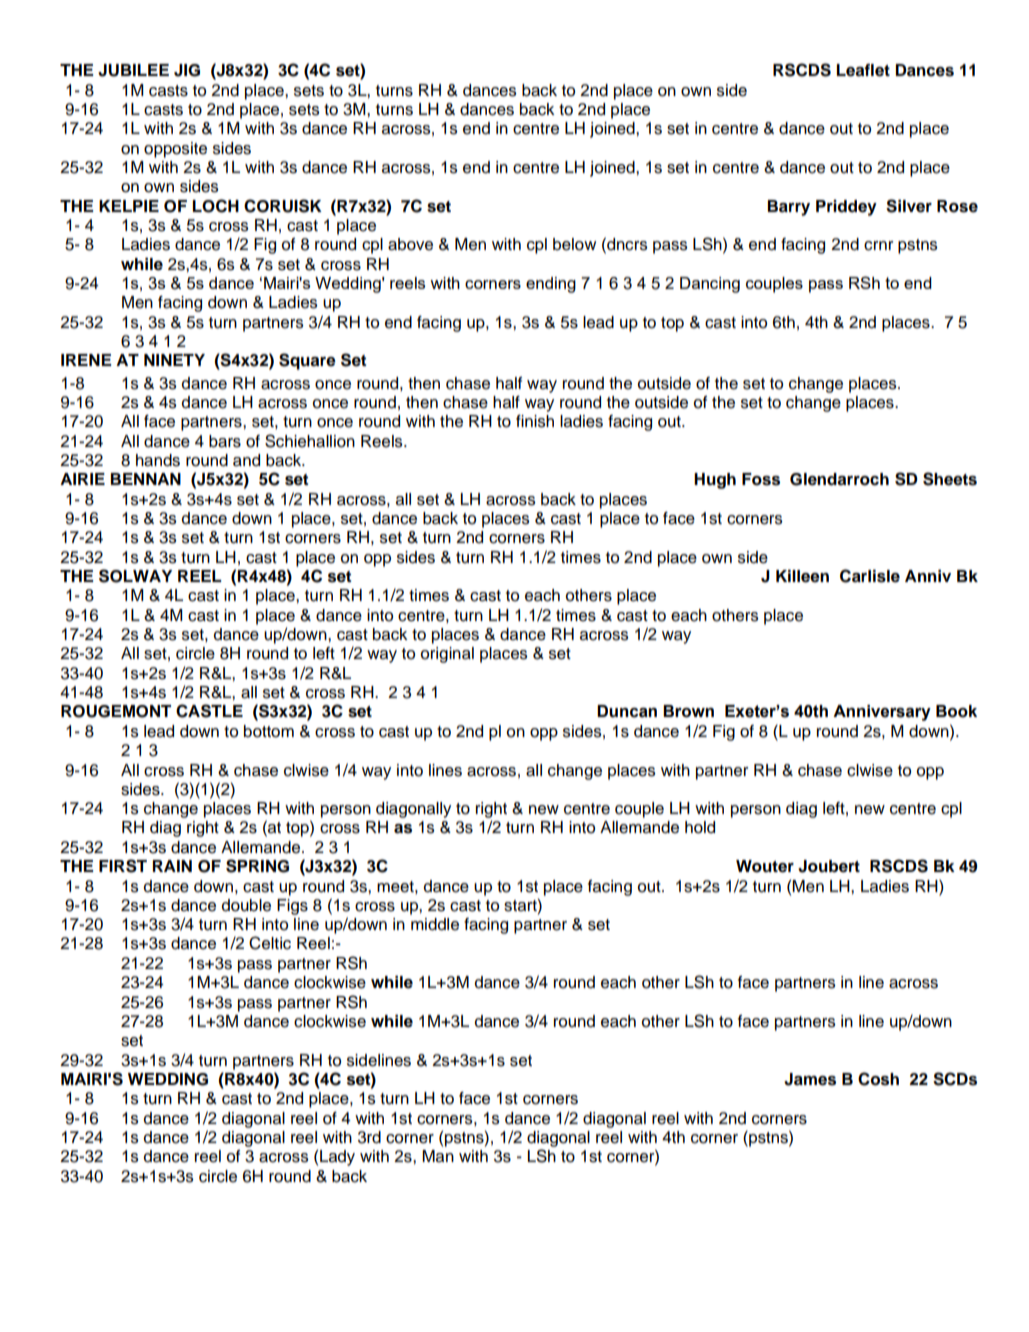 This screenshot has width=1029, height=1332. Describe the element at coordinates (269, 731) in the screenshot. I see `bottom` at that location.
